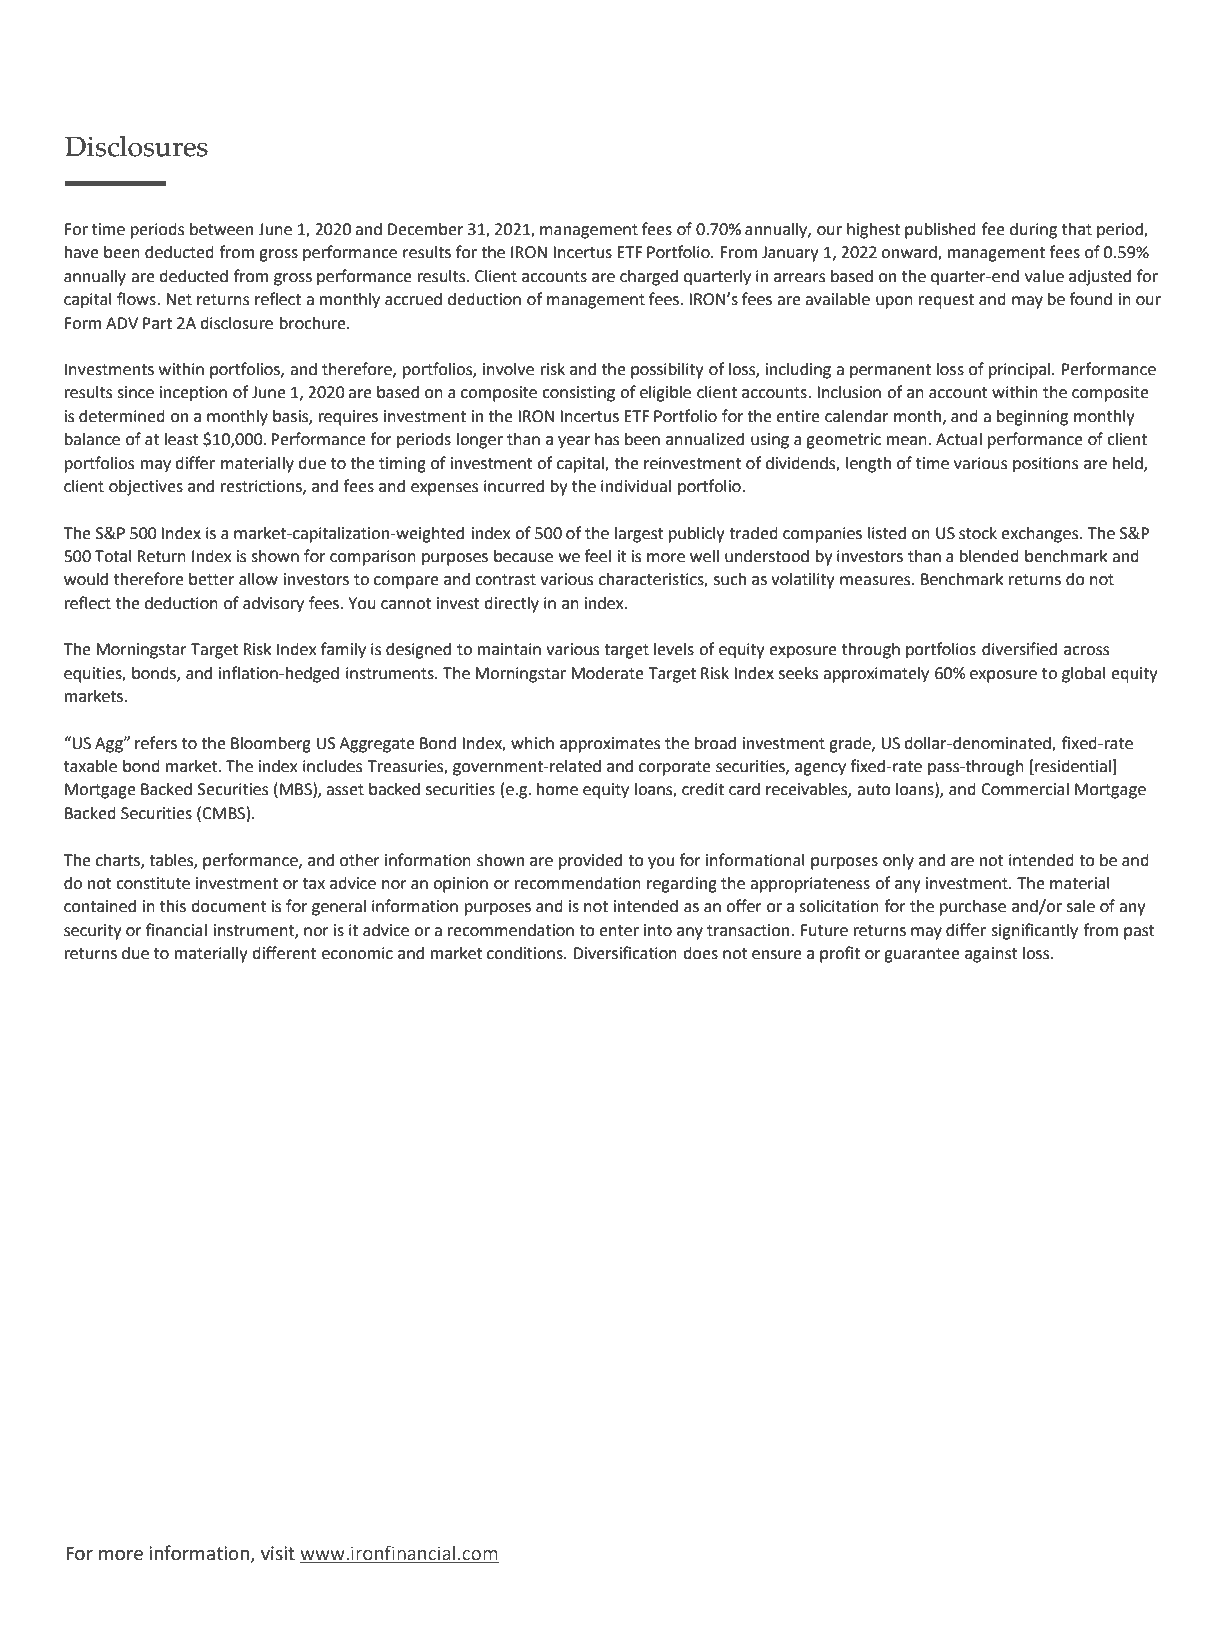 Image resolution: width=1228 pixels, height=1637 pixels. What do you see at coordinates (649, 277) in the document?
I see `charged` at bounding box center [649, 277].
